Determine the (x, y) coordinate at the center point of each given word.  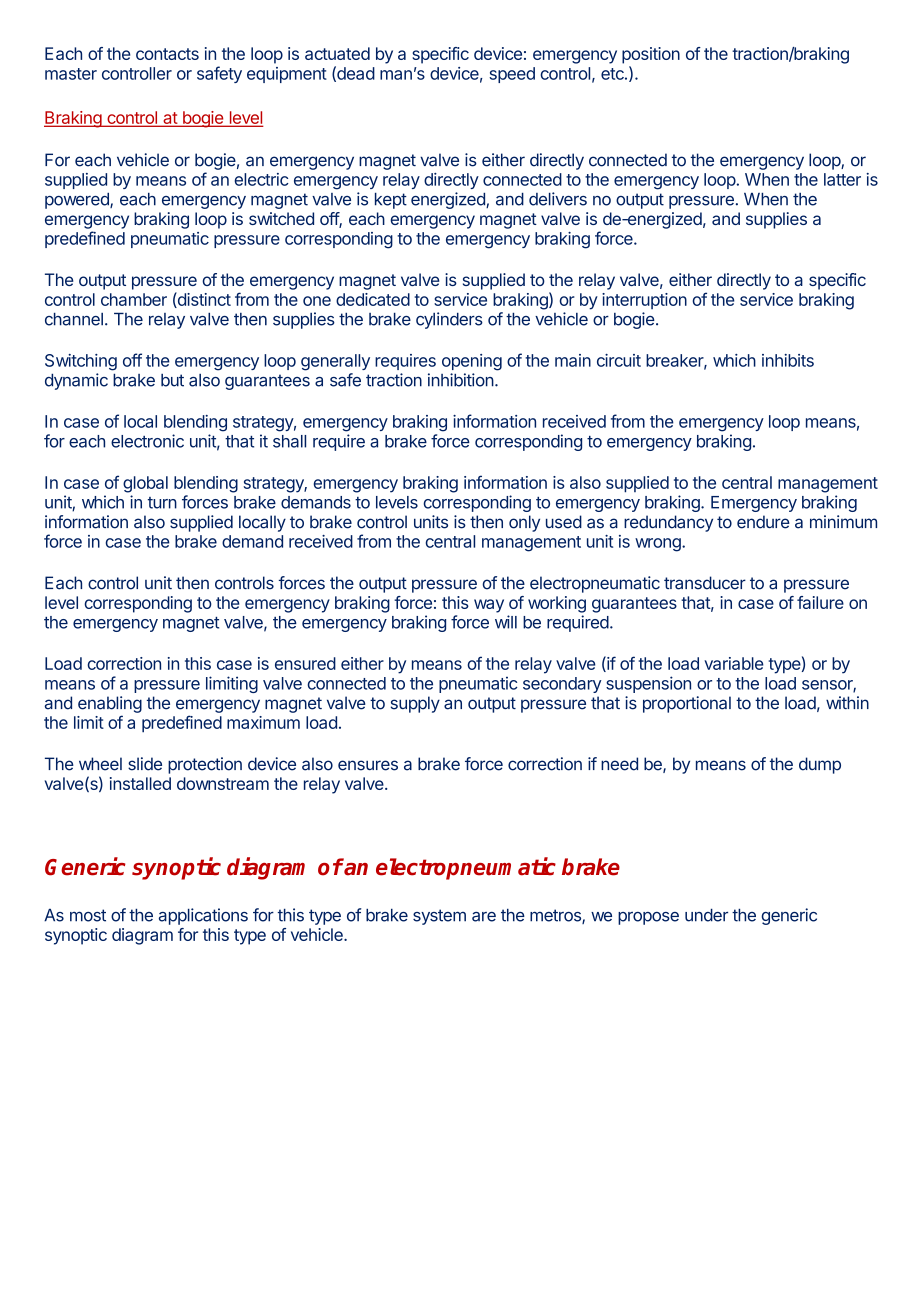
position (651, 55)
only (524, 523)
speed (512, 75)
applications (203, 916)
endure (763, 522)
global (145, 484)
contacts (167, 54)
